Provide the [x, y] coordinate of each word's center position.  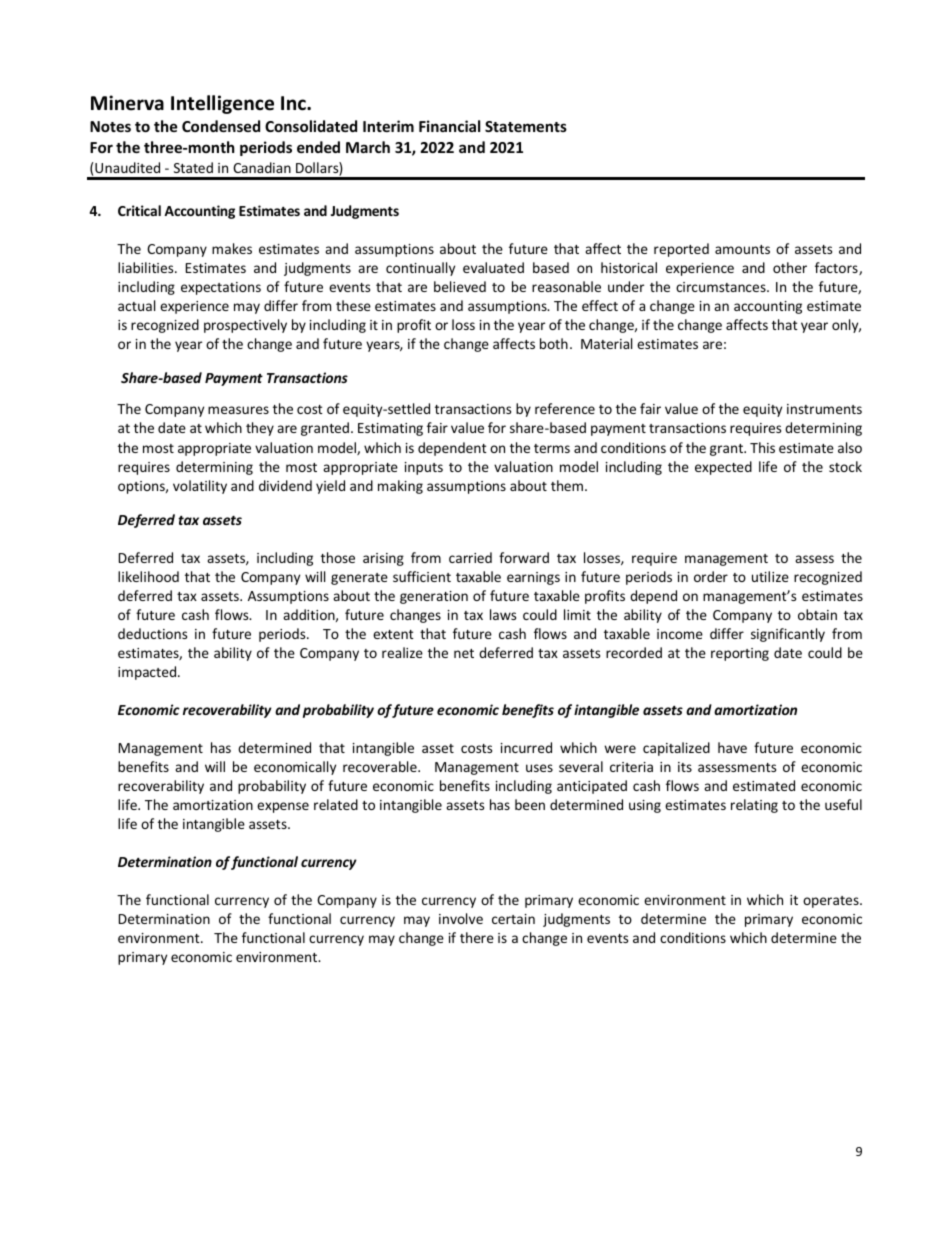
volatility [200, 487]
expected [723, 468]
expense [283, 807]
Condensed [221, 126]
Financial [449, 126]
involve [461, 918]
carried [470, 557]
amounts [742, 249]
